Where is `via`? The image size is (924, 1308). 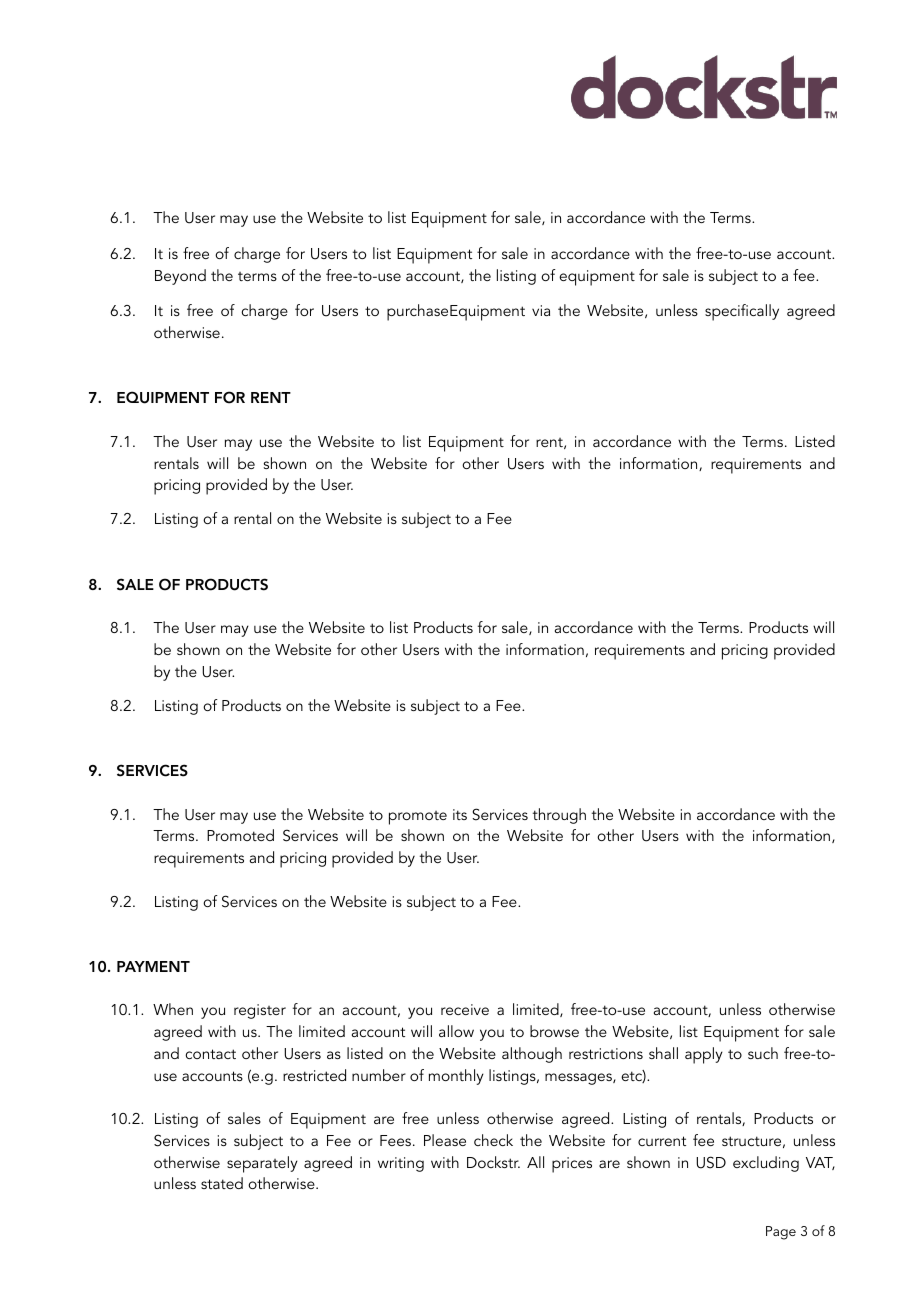
via is located at coordinates (541, 310).
